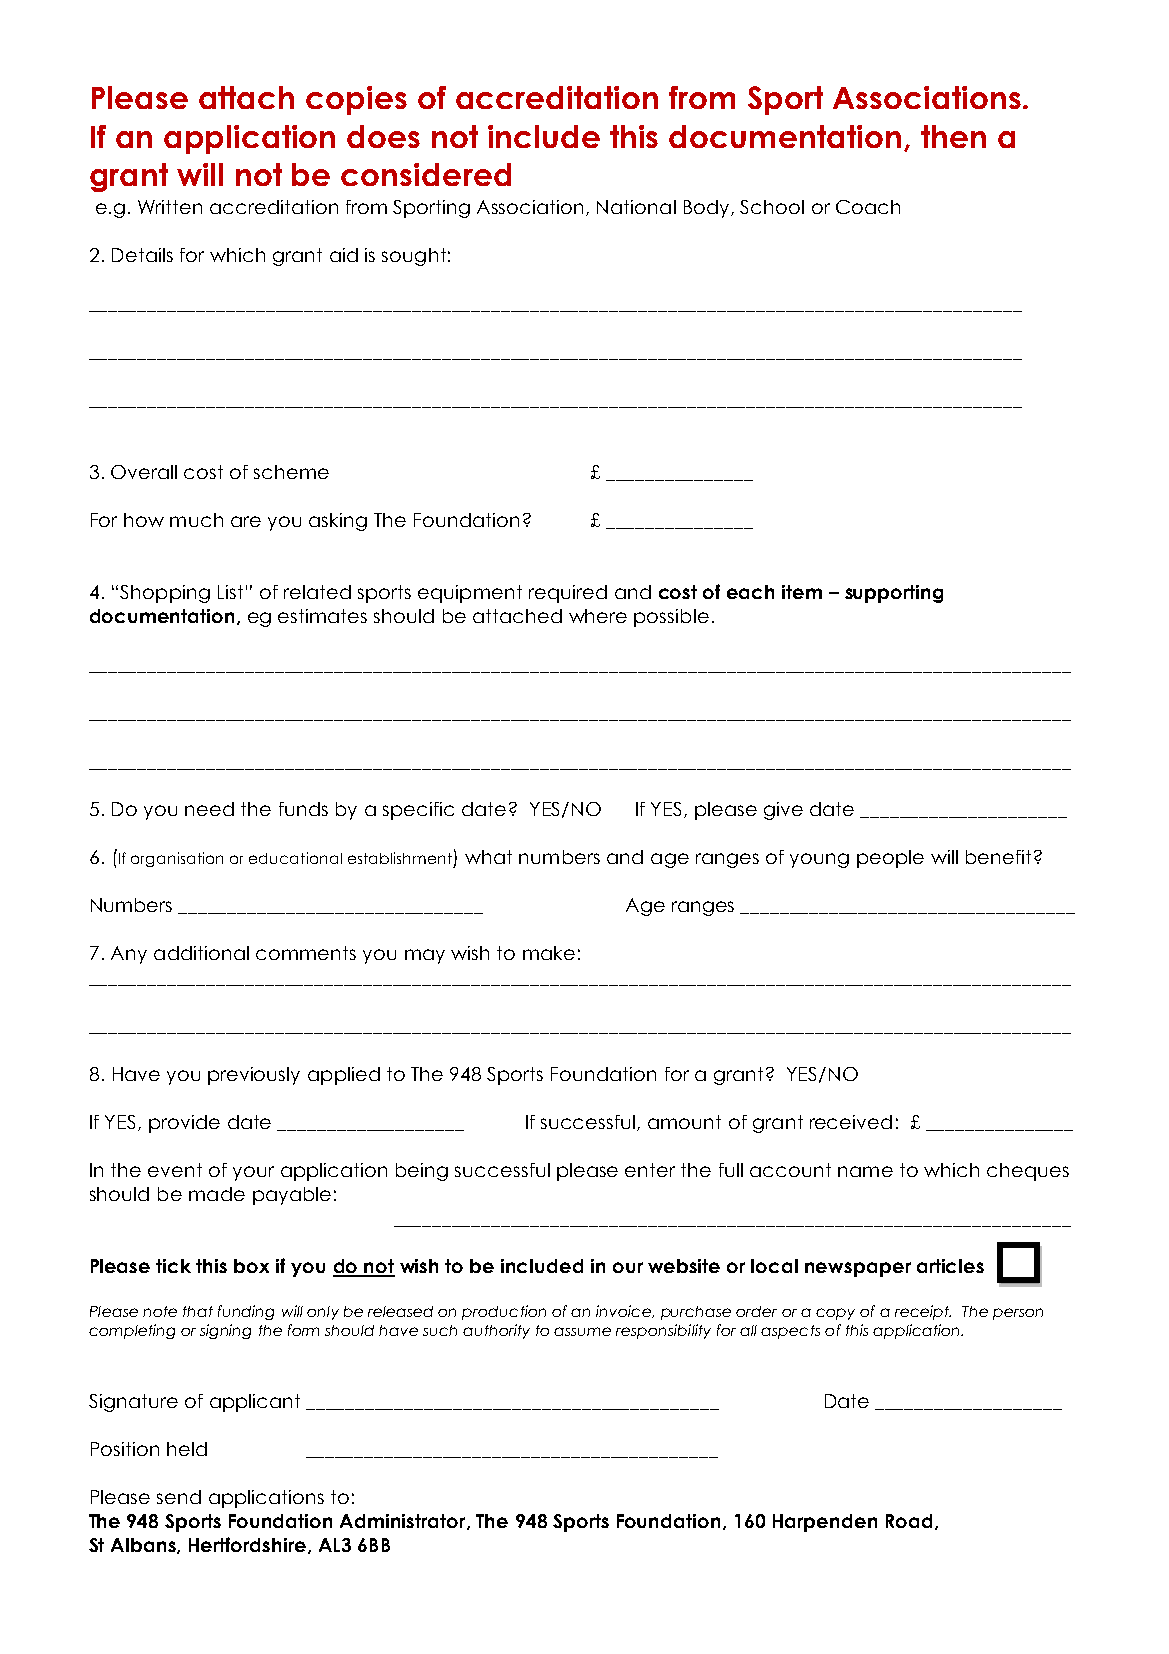 This screenshot has width=1169, height=1654. Describe the element at coordinates (650, 1170) in the screenshot. I see `enter` at that location.
